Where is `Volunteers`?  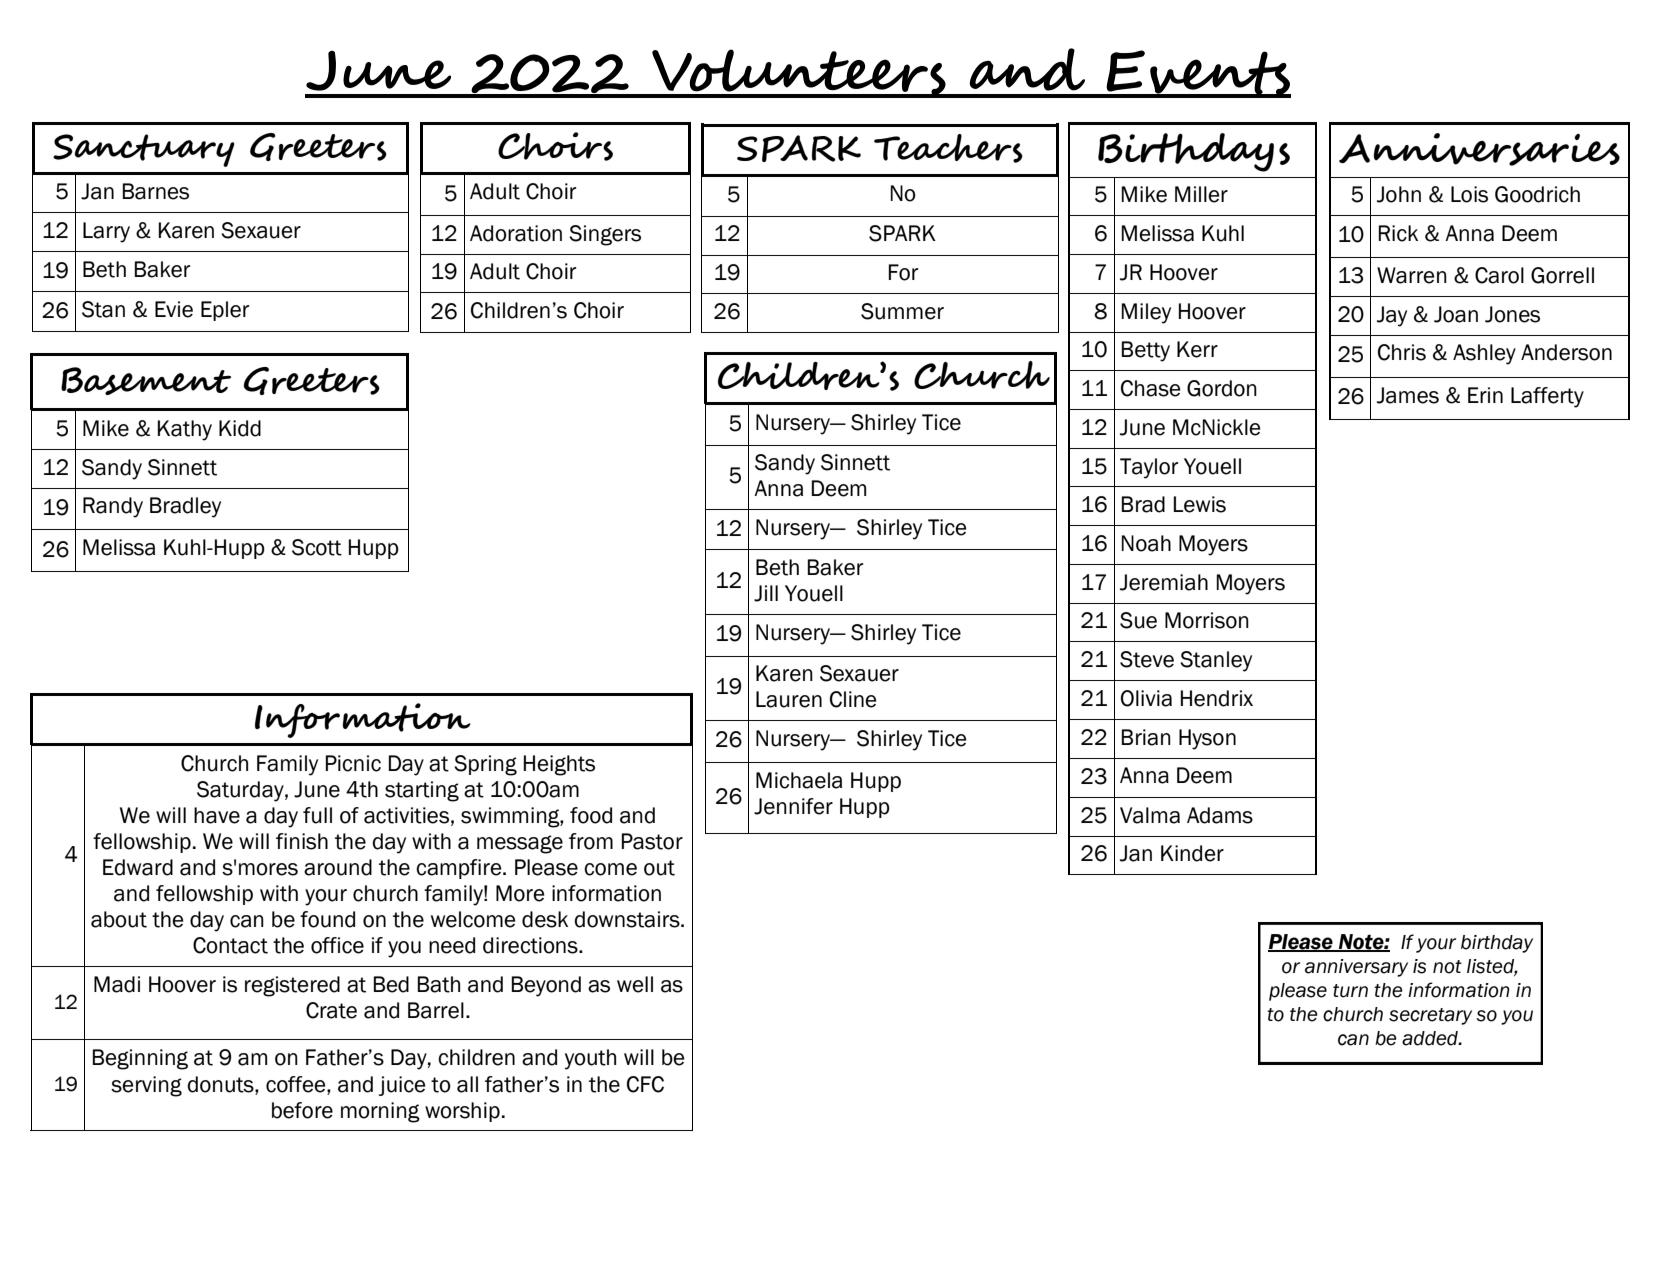 Volunteers is located at coordinates (799, 73).
